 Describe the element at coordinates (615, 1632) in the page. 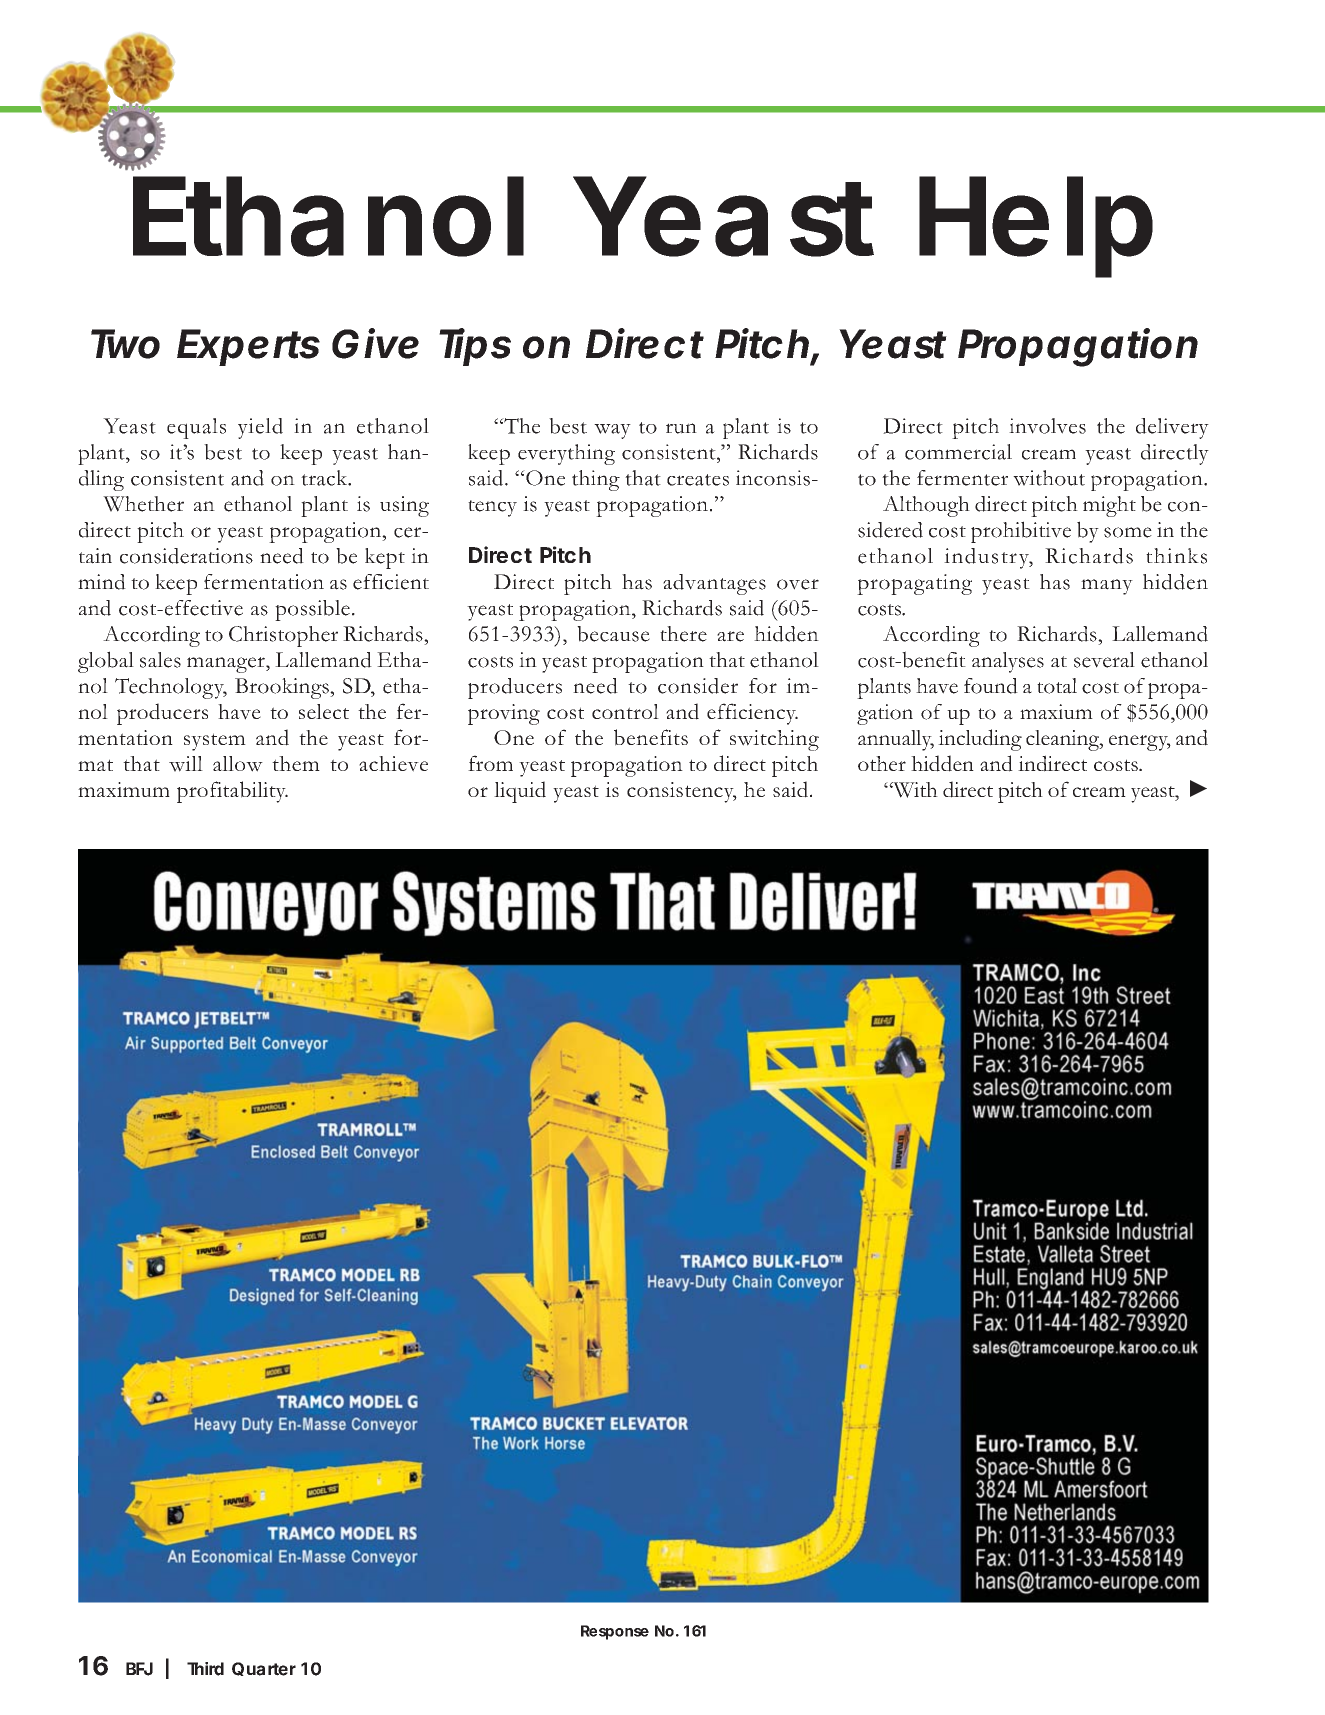

I see `Response` at that location.
